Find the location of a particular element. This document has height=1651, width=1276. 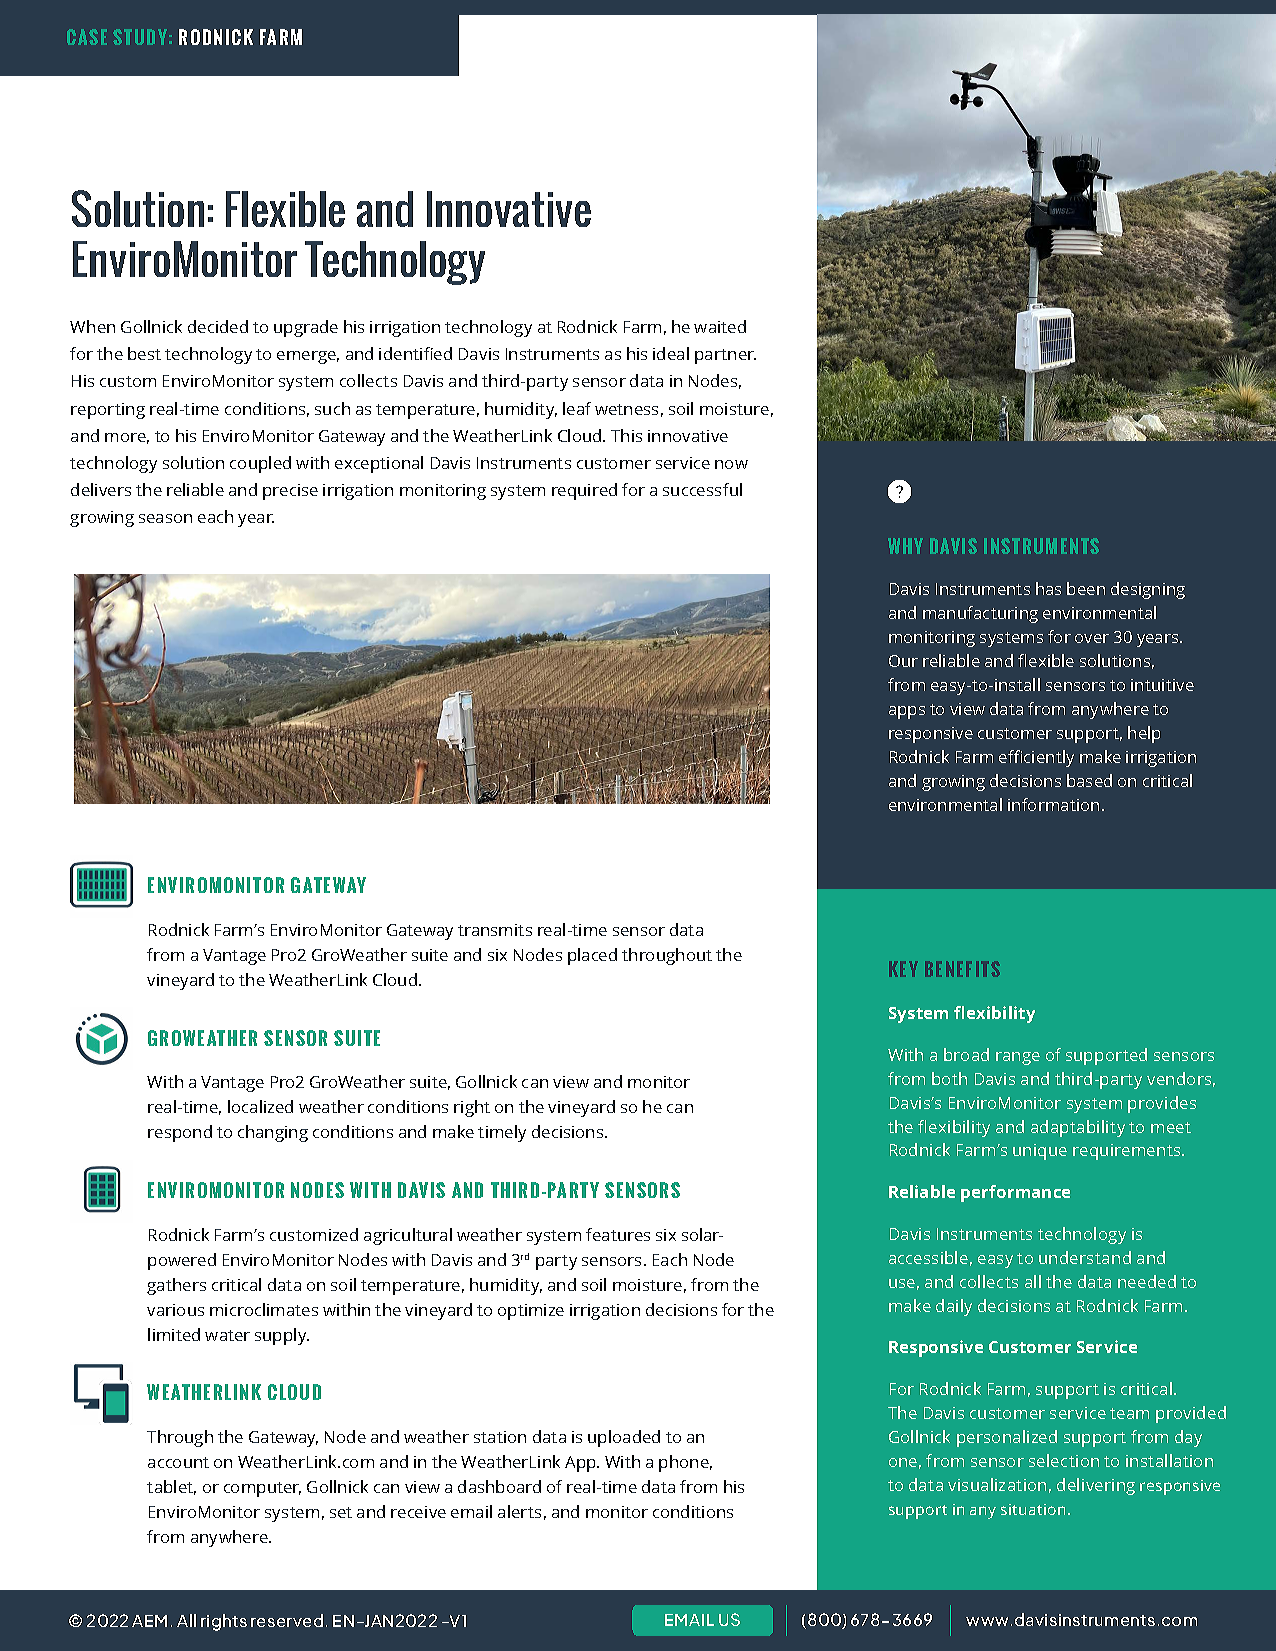

season is located at coordinates (165, 518).
